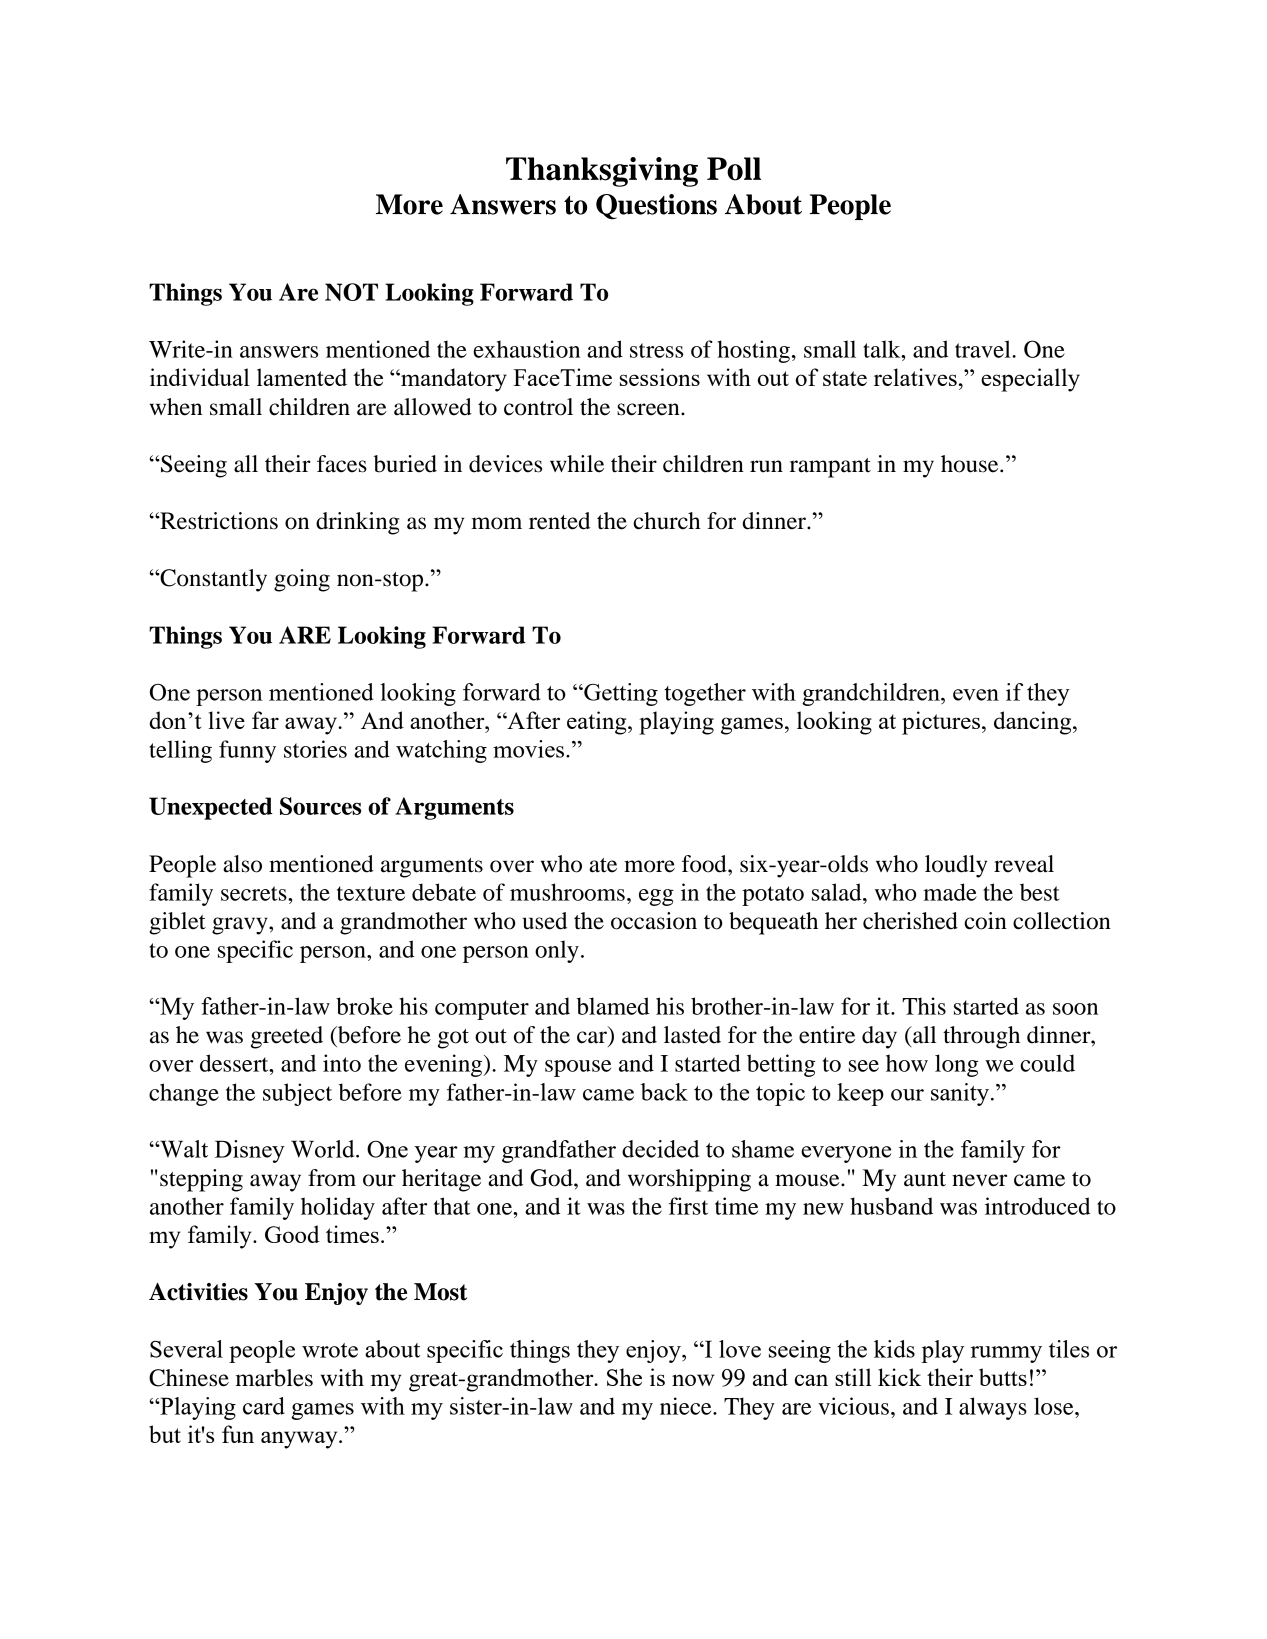  I want to click on Questions, so click(656, 207).
